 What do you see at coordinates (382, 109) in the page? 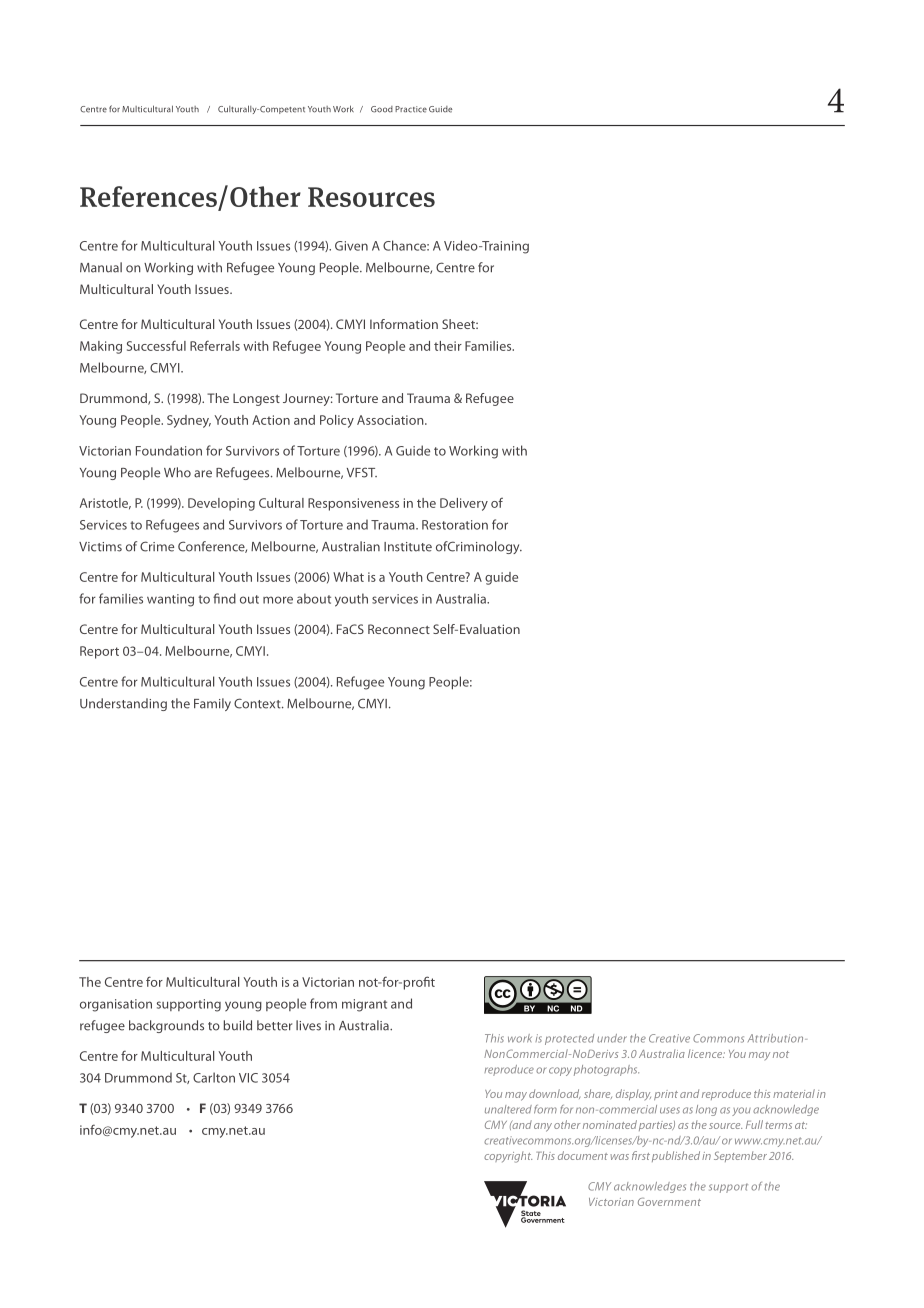
I see `Good` at bounding box center [382, 109].
